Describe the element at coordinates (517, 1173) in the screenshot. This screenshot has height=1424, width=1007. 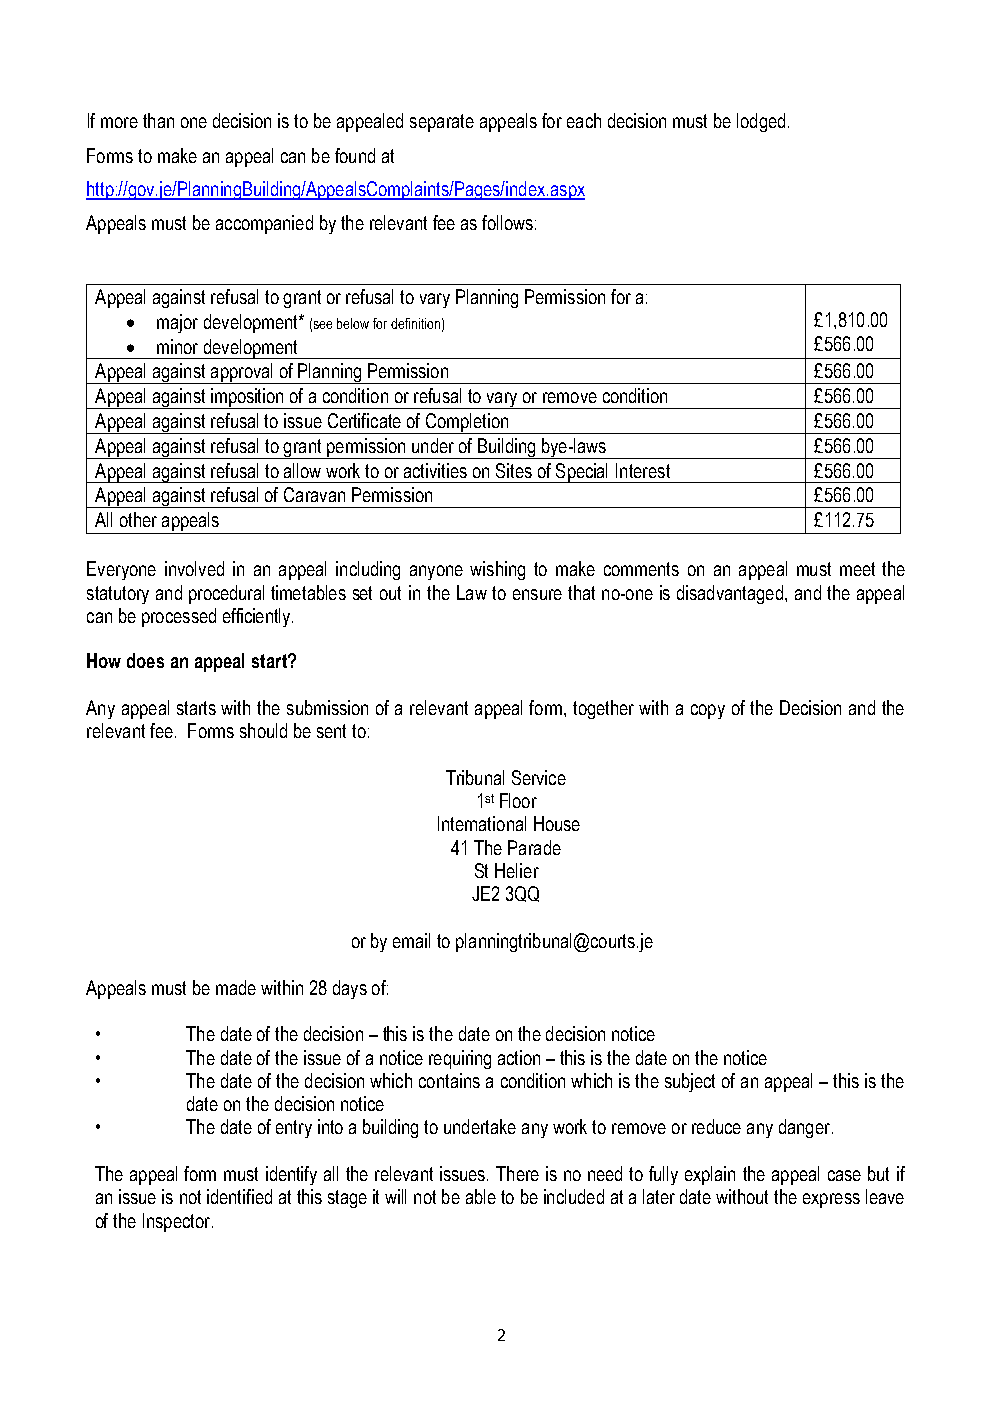
I see `There` at that location.
